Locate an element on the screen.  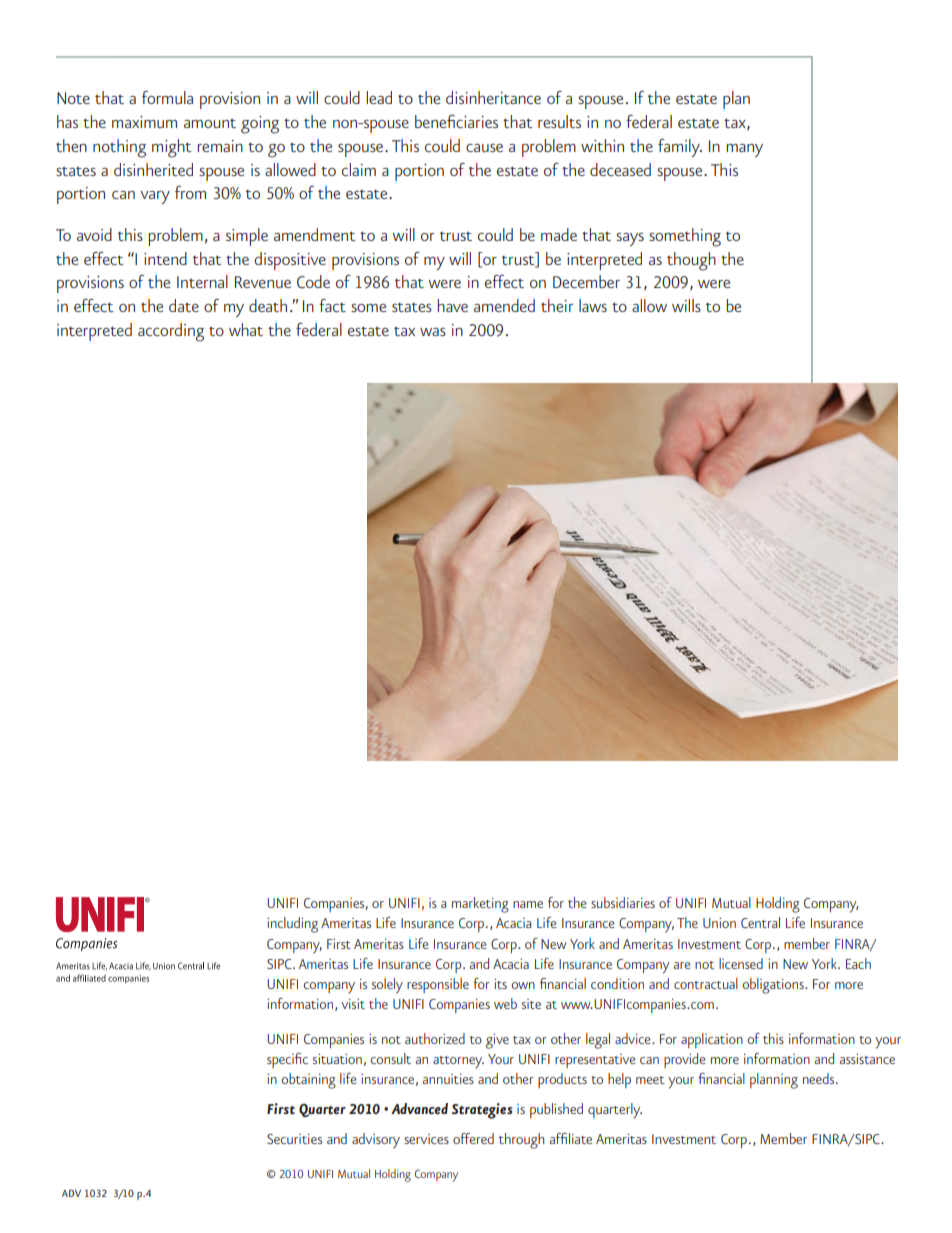
was is located at coordinates (433, 332).
